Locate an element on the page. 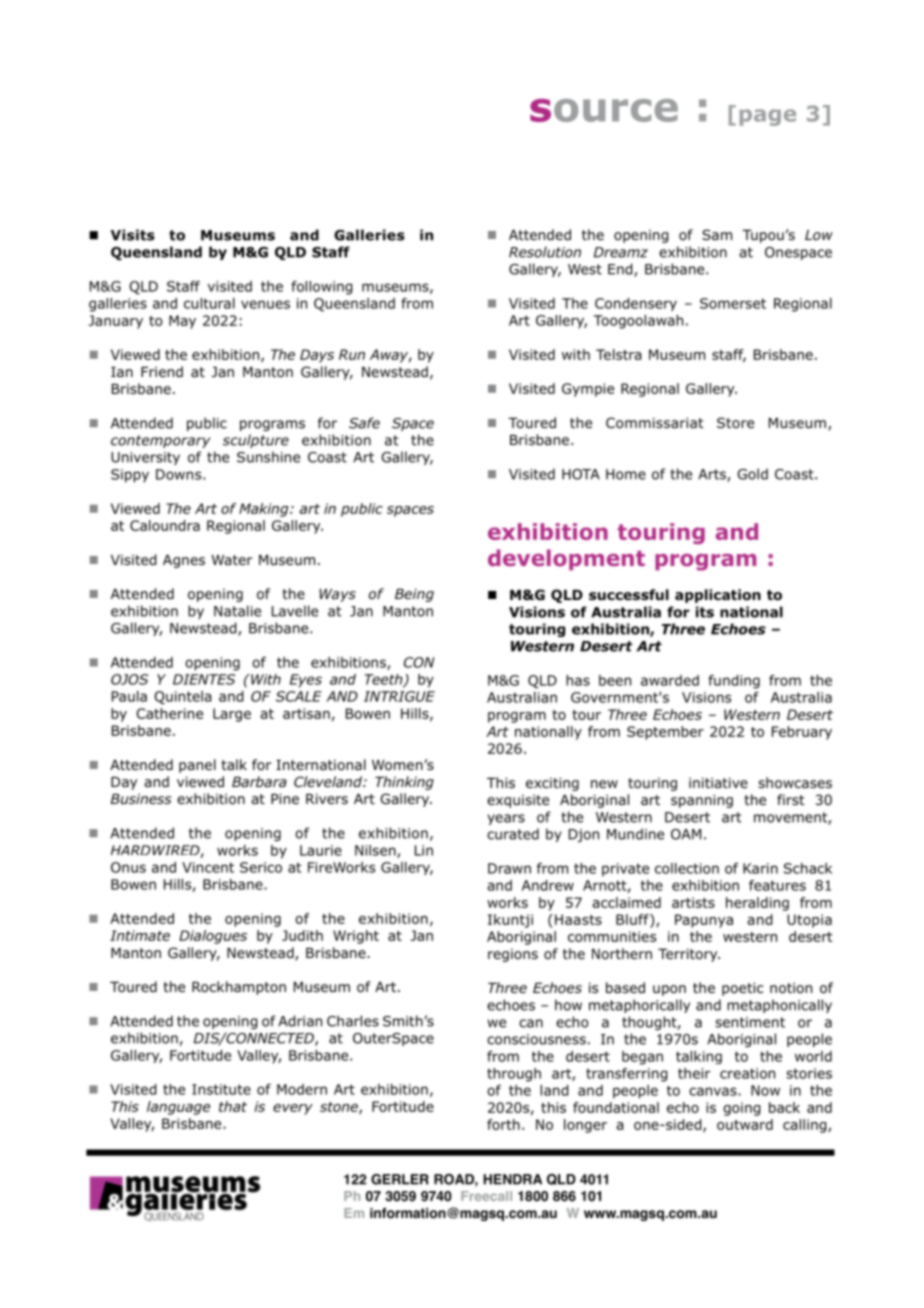 The image size is (924, 1308). Catherine is located at coordinates (169, 713).
